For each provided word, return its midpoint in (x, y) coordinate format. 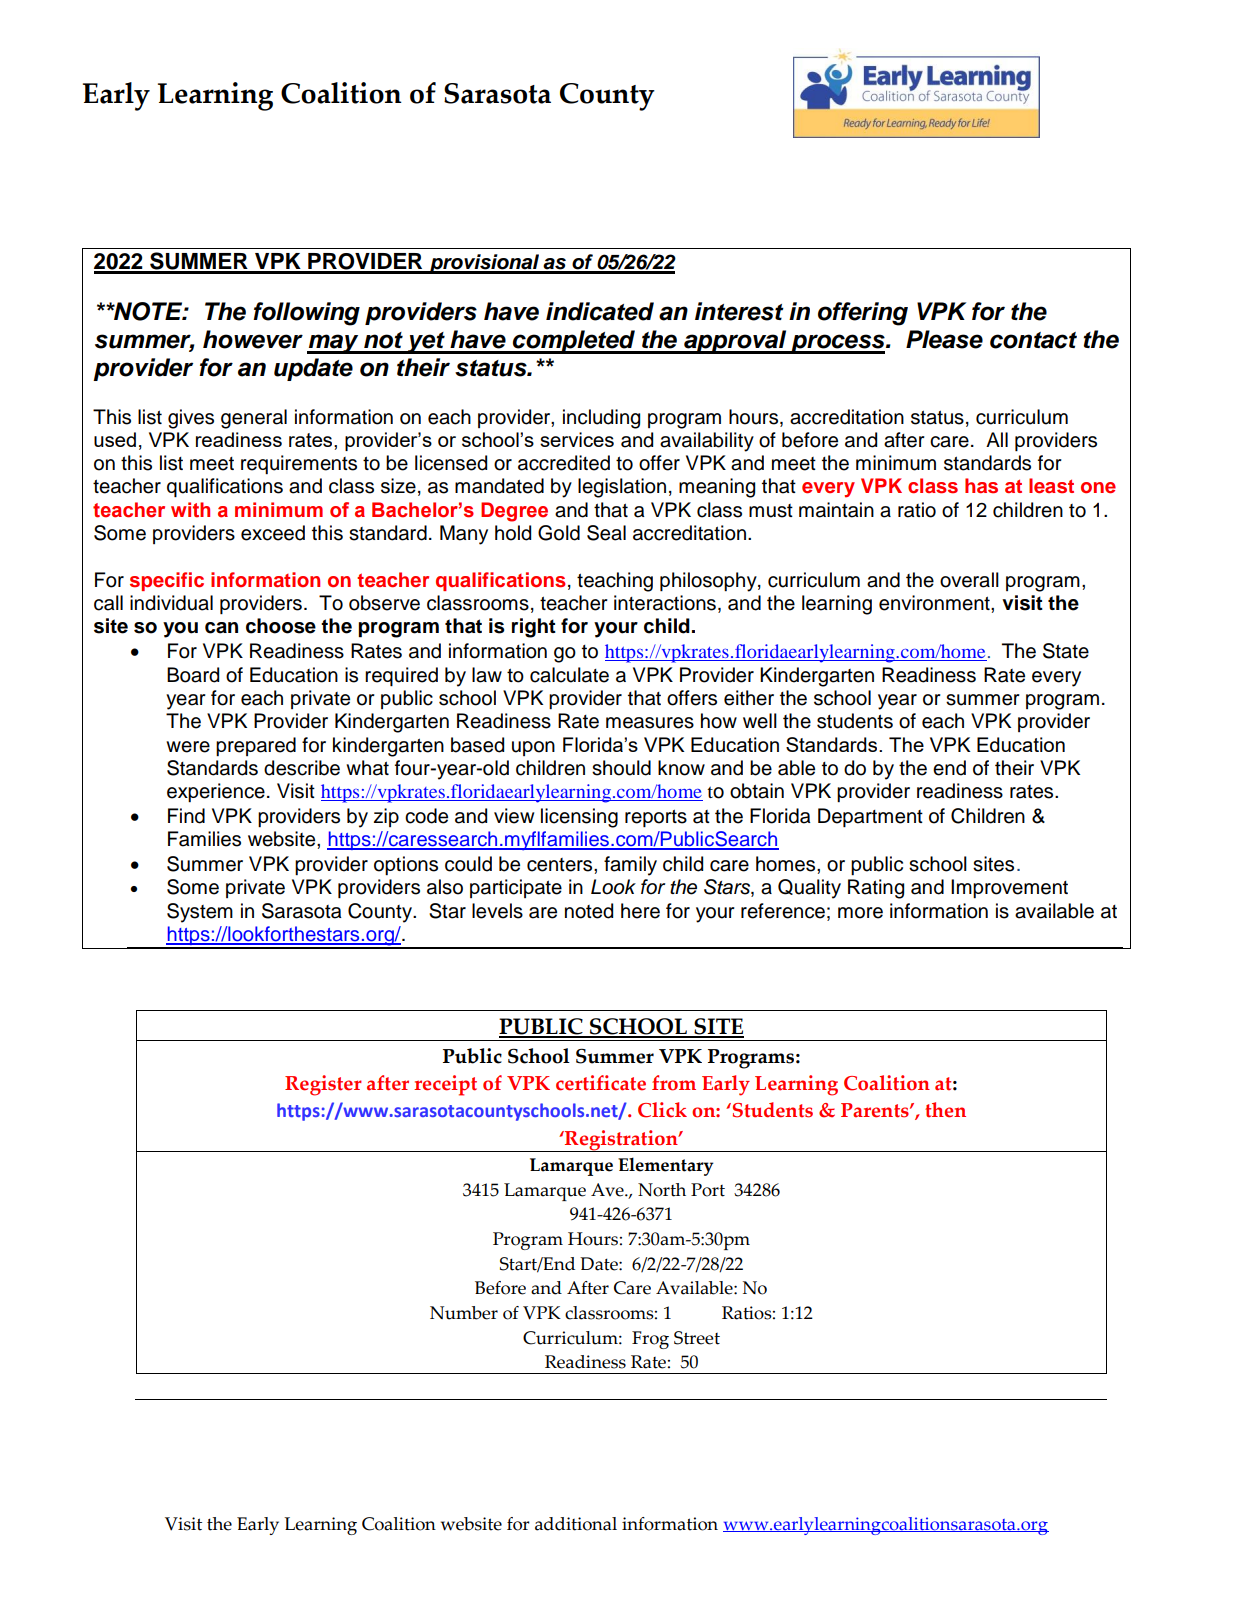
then (945, 1110)
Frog (650, 1340)
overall (969, 580)
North (662, 1190)
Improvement (1009, 888)
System (200, 913)
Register (323, 1085)
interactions (665, 603)
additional (576, 1524)
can (221, 628)
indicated (600, 311)
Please (944, 339)
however (253, 339)
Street (697, 1338)
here (640, 911)
